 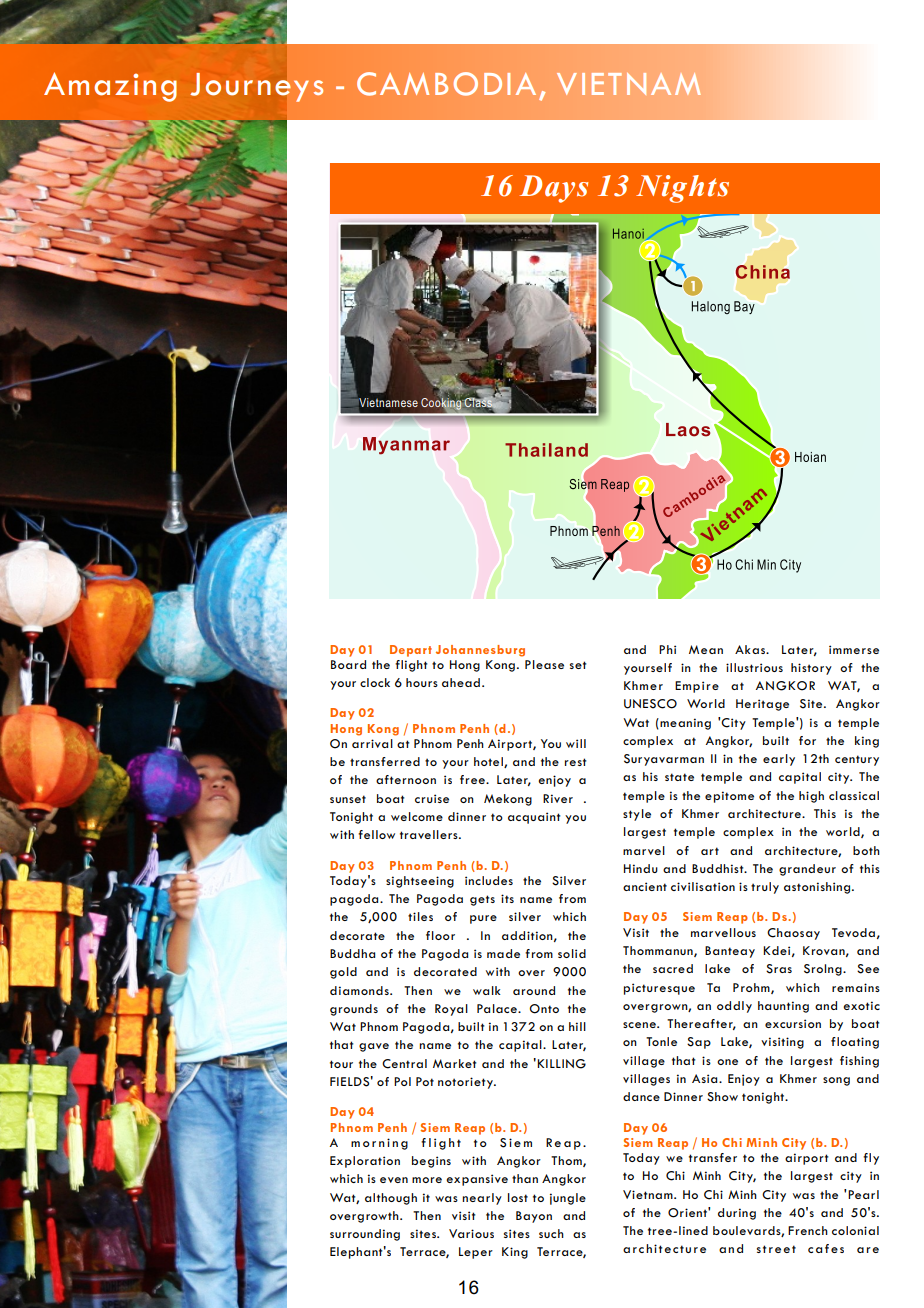 What do you see at coordinates (808, 1230) in the screenshot?
I see `French` at bounding box center [808, 1230].
